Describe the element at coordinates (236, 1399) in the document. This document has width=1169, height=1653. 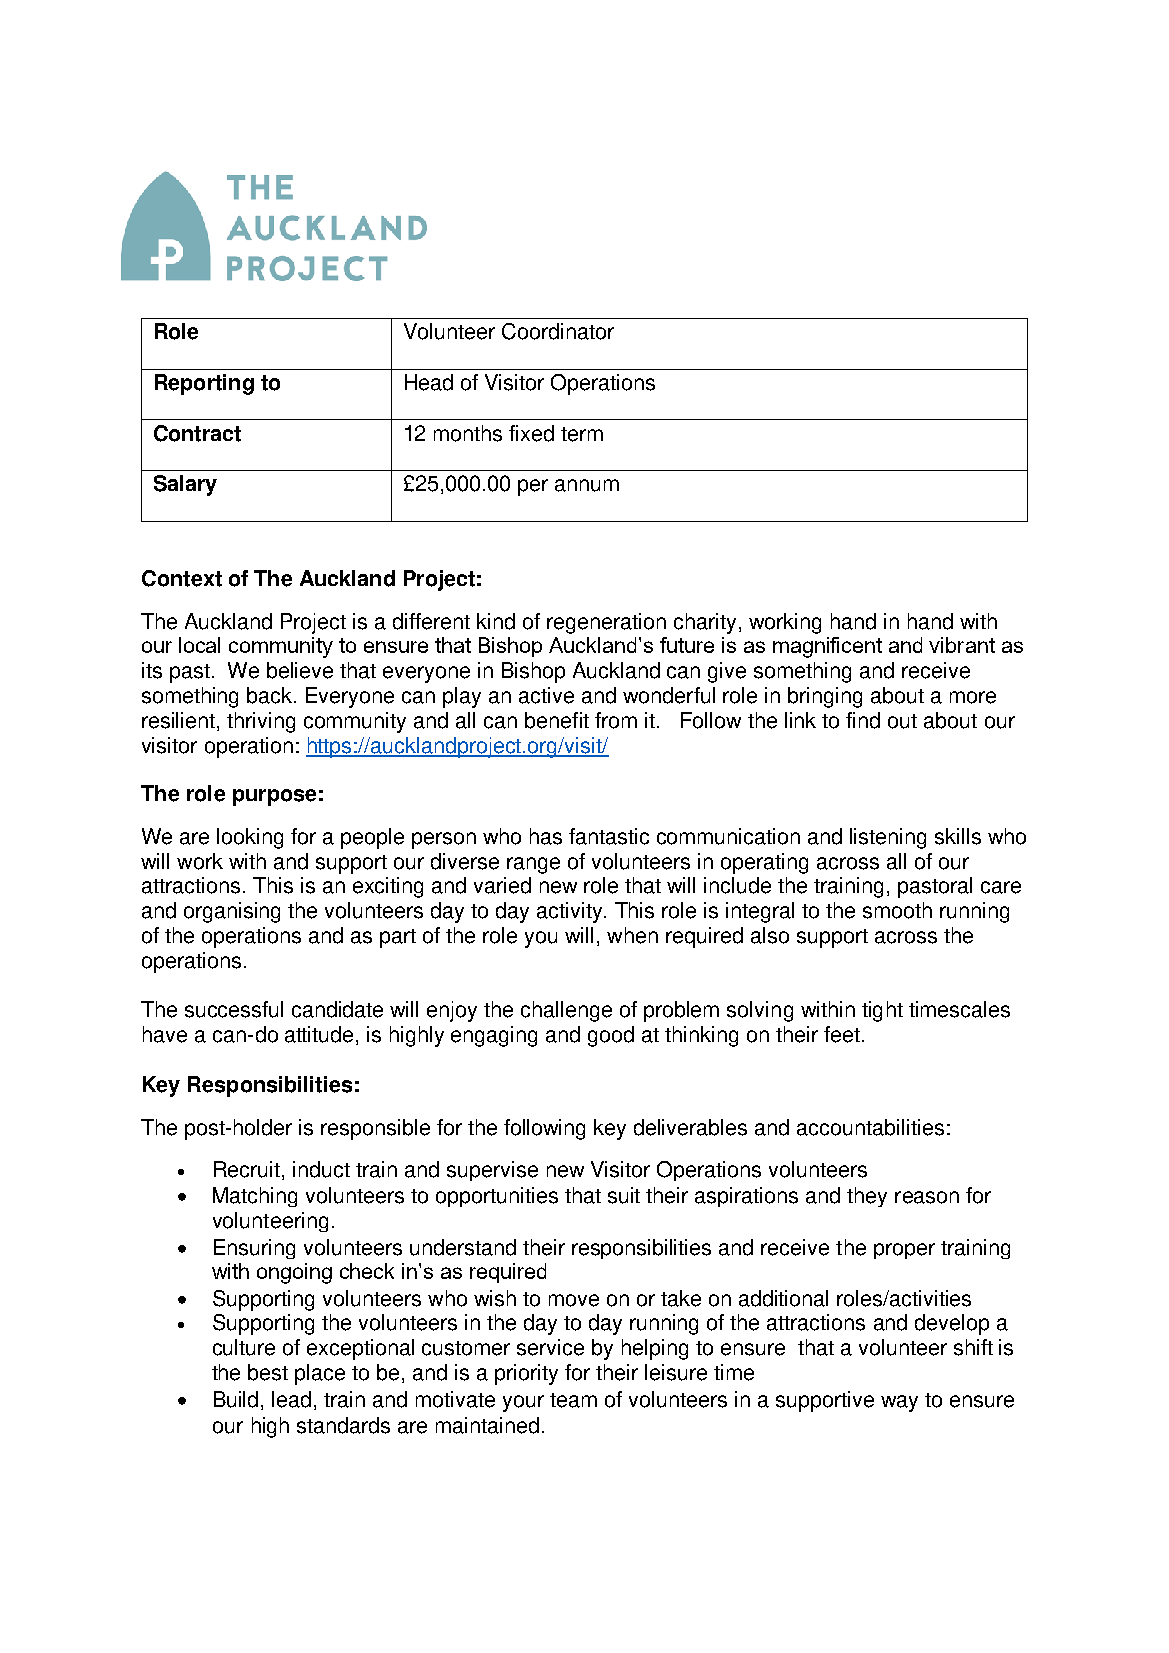
I see `Build` at that location.
